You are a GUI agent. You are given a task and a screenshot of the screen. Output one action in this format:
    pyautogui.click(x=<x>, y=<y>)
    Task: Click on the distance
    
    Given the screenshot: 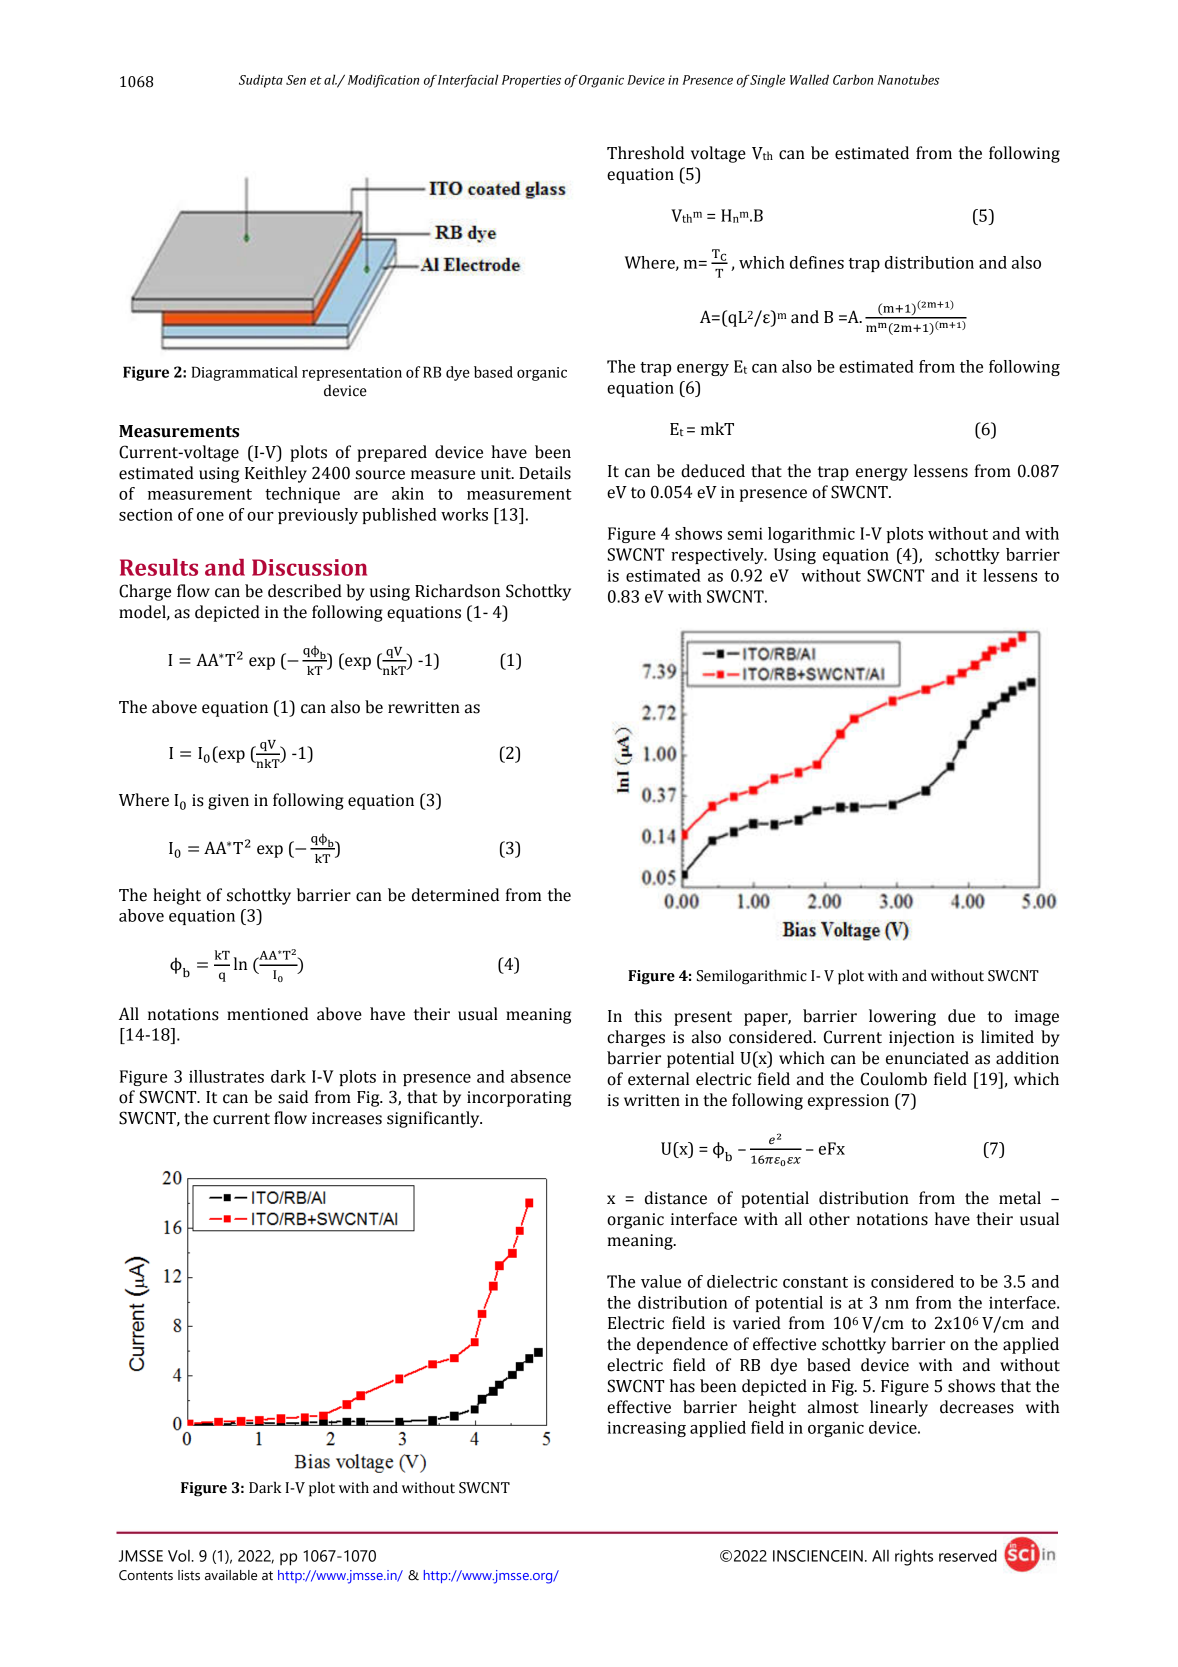 What is the action you would take?
    pyautogui.click(x=676, y=1198)
